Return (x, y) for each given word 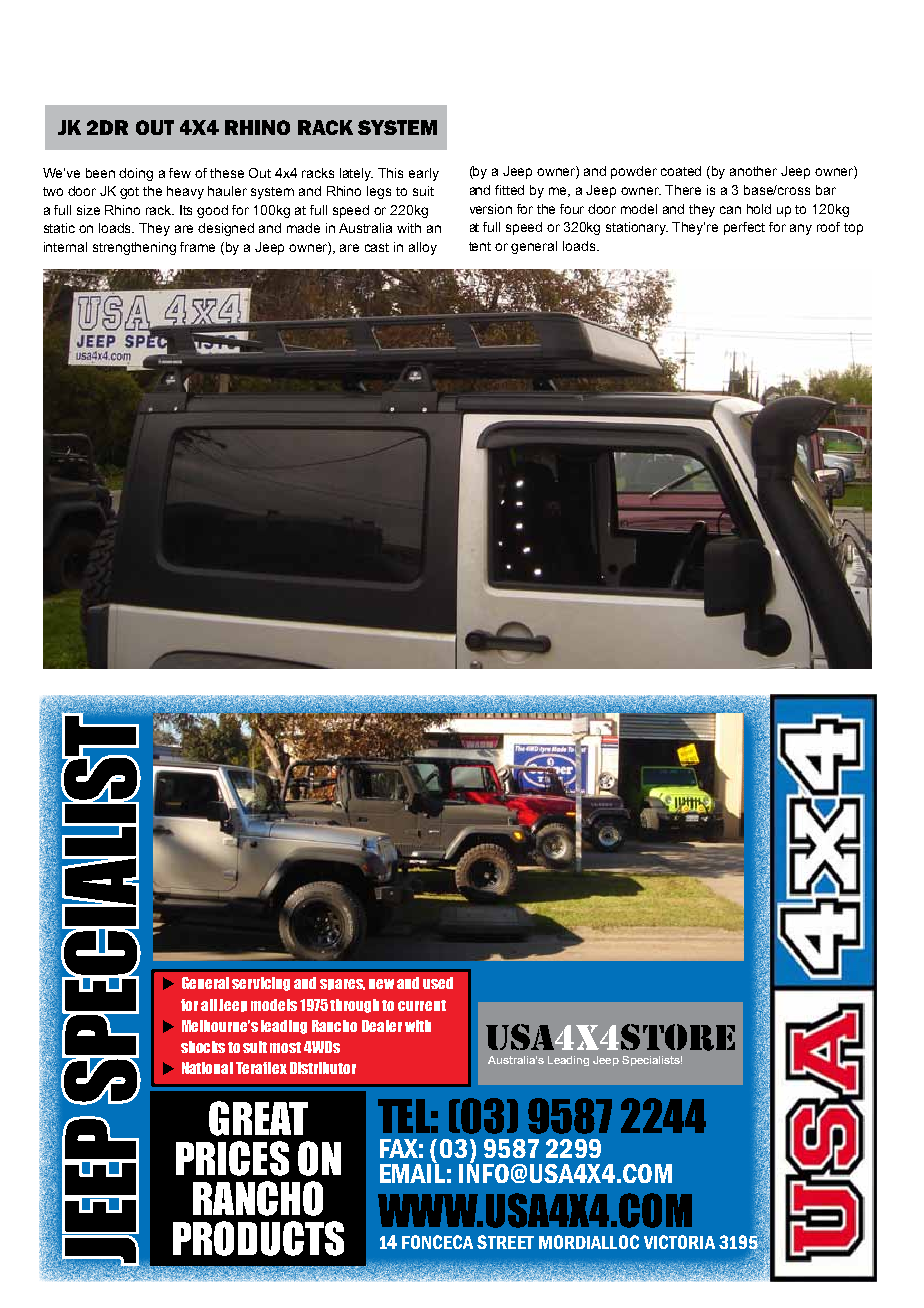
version (491, 209)
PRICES (232, 1158)
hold (759, 209)
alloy (423, 248)
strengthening (134, 248)
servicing (261, 984)
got (129, 193)
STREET (505, 1242)
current (422, 1005)
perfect (744, 228)
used (438, 983)
